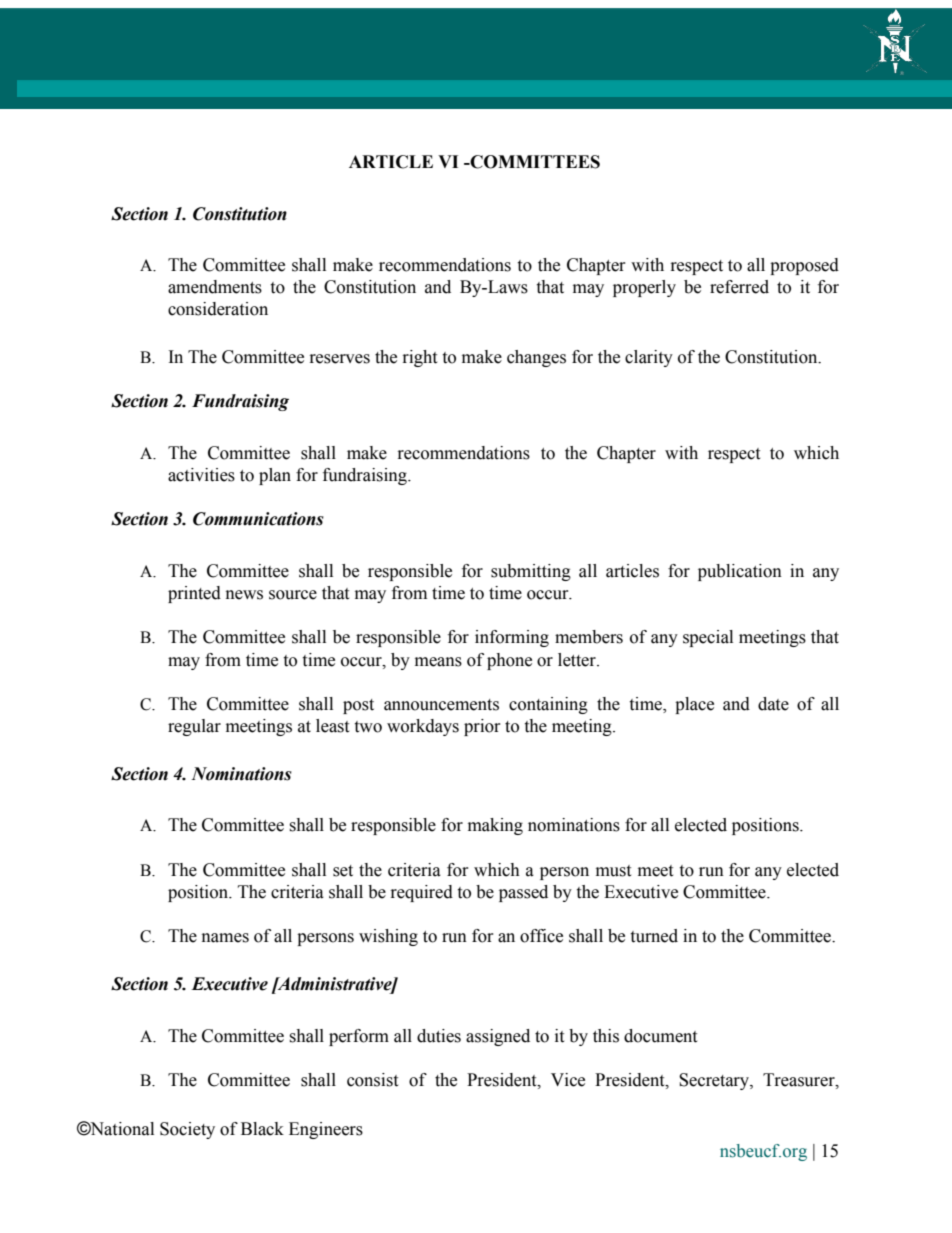  Describe the element at coordinates (262, 1129) in the page. I see `Black` at that location.
